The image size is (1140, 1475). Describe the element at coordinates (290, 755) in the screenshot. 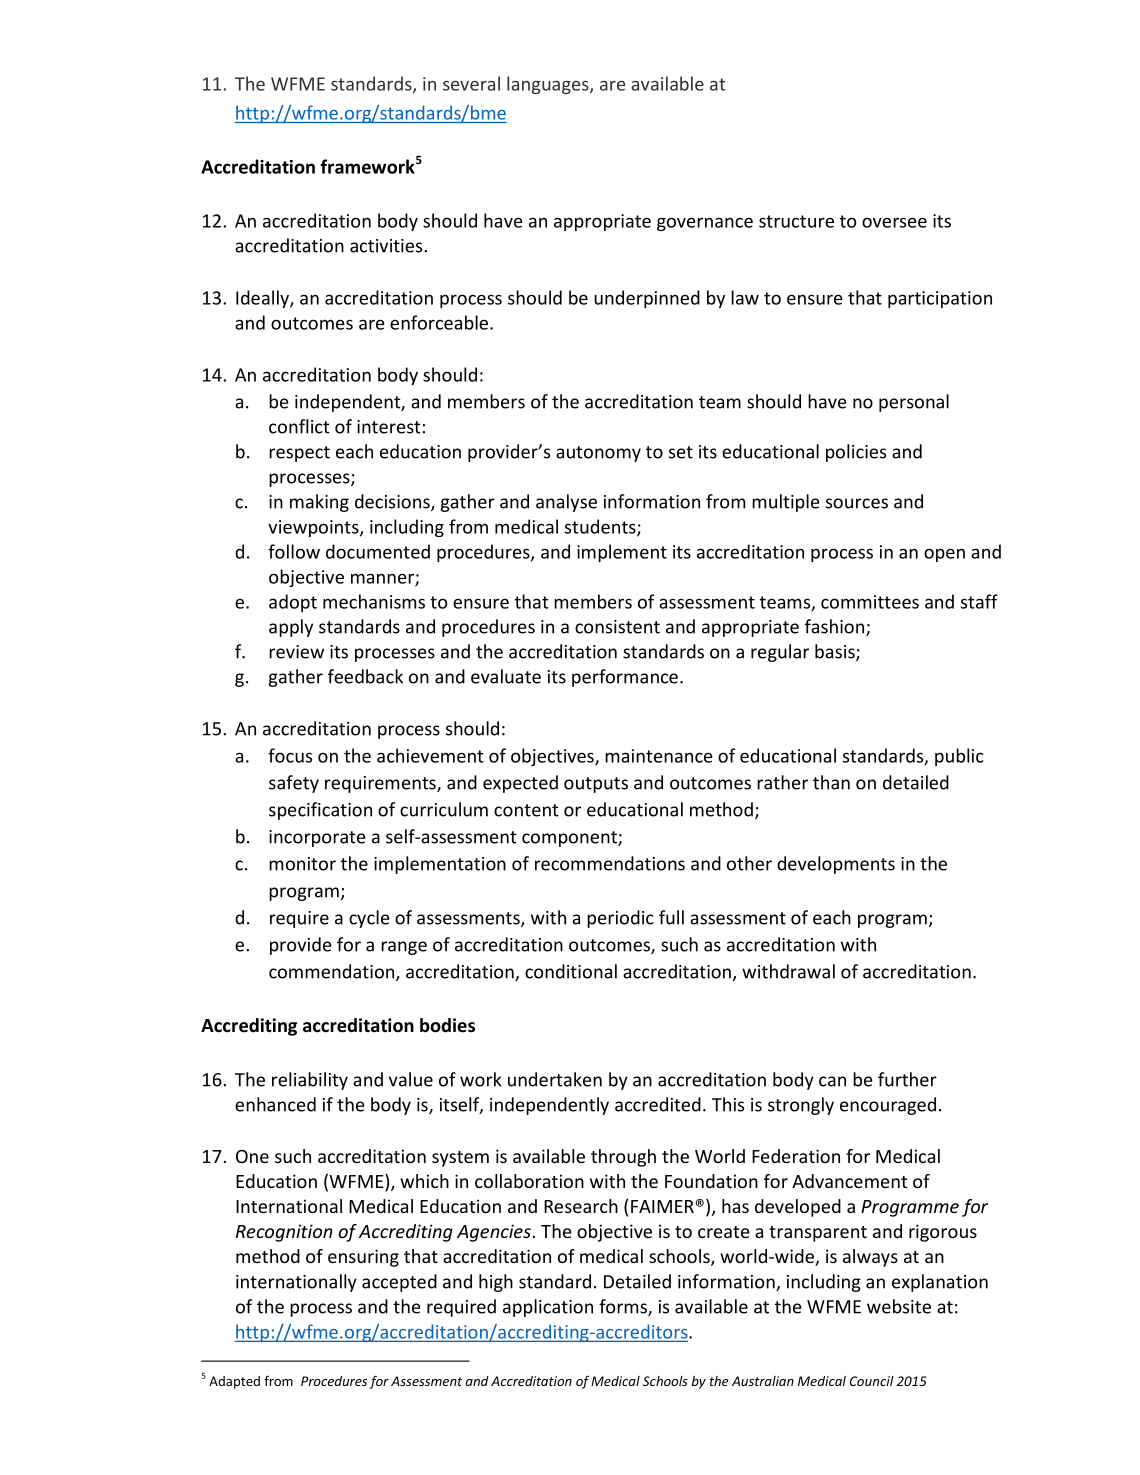

I see `focus` at that location.
